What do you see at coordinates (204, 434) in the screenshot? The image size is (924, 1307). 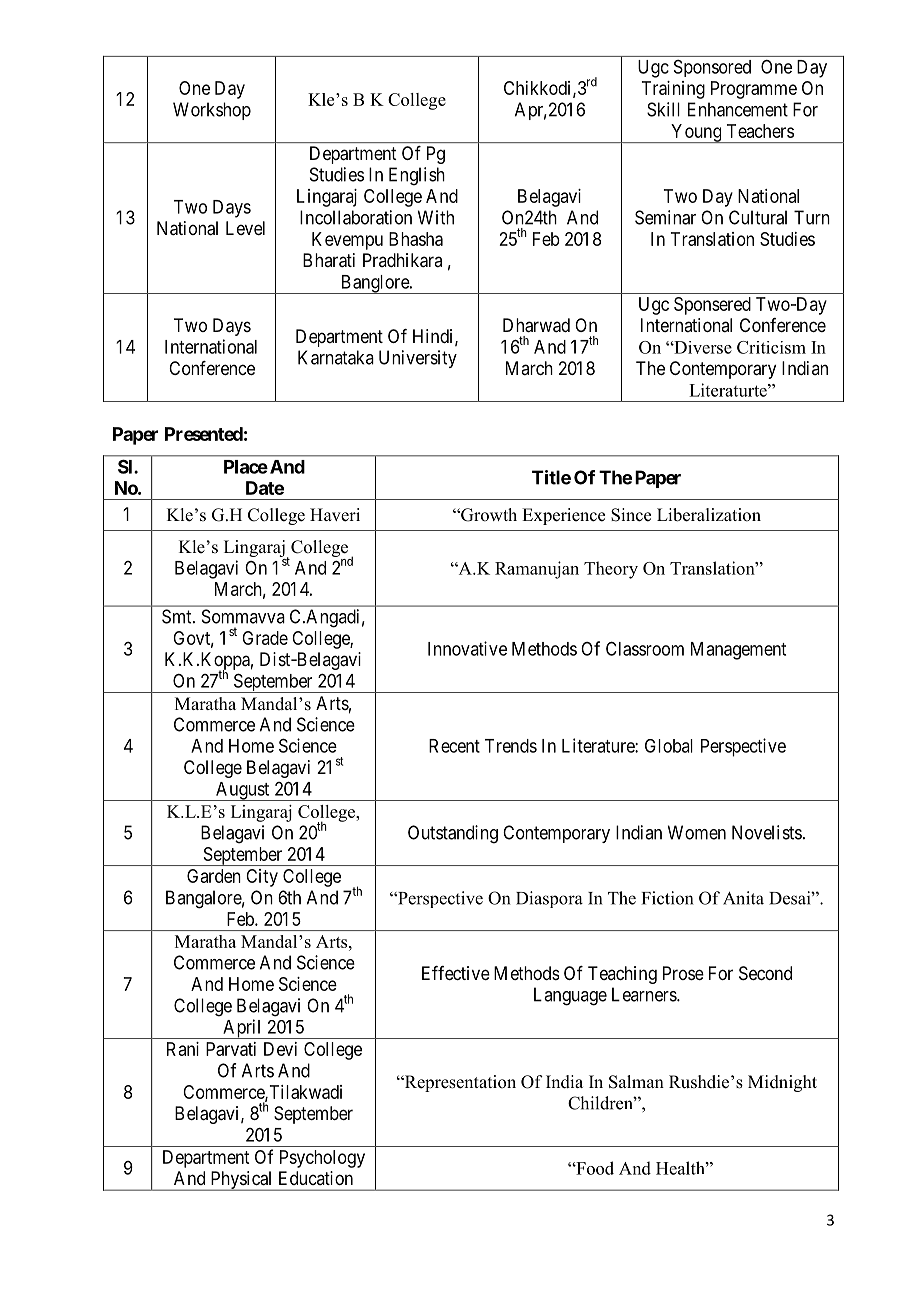 I see `Presented` at bounding box center [204, 434].
